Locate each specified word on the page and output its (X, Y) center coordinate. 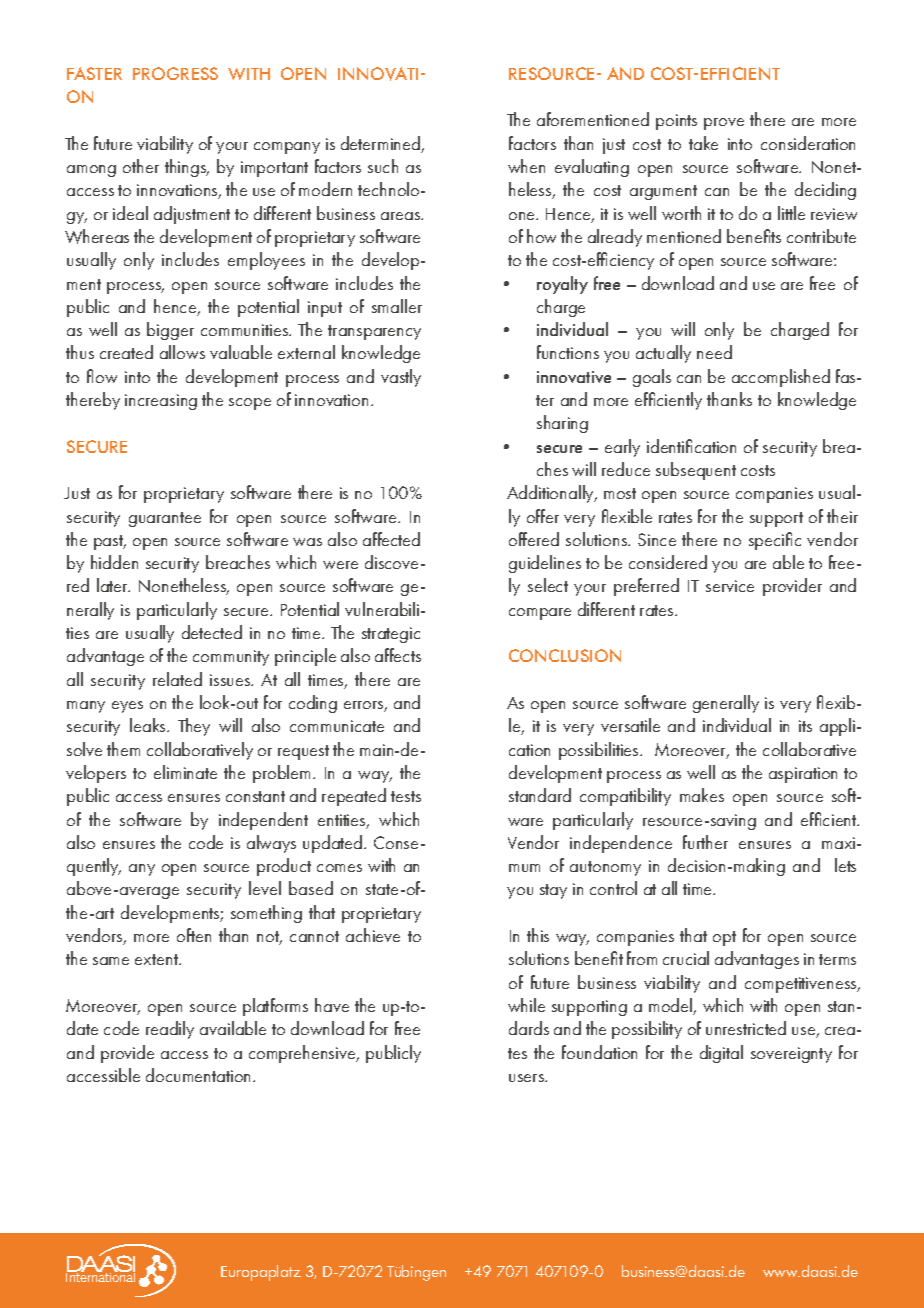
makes (702, 795)
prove (724, 124)
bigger (170, 331)
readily (170, 1030)
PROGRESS (175, 73)
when (526, 166)
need (714, 352)
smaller (397, 306)
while (526, 1005)
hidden (114, 562)
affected (391, 539)
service (730, 586)
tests (406, 796)
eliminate (185, 772)
